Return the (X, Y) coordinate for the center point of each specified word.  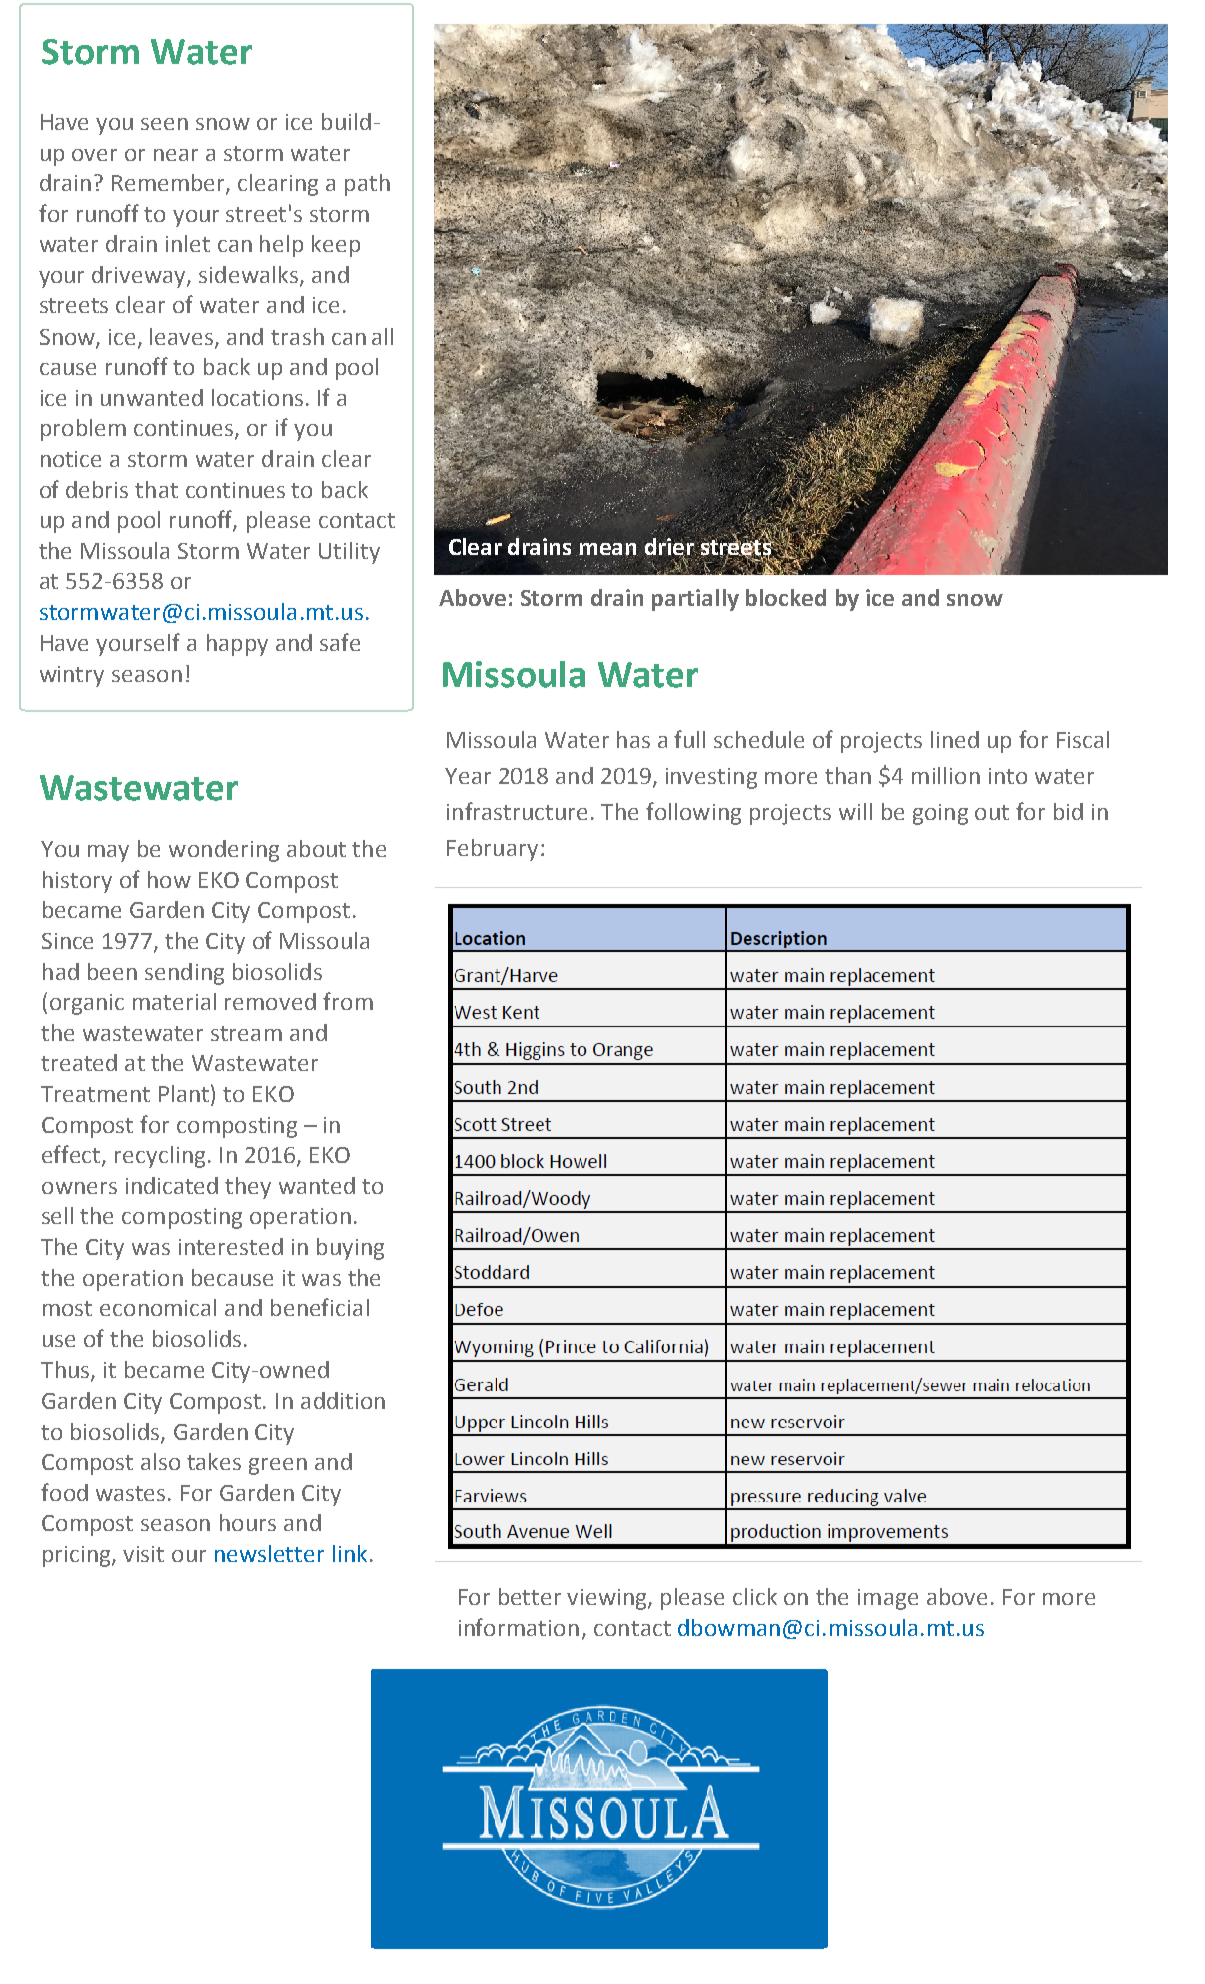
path (367, 185)
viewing (608, 1599)
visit (143, 1554)
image (888, 1599)
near (176, 155)
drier (670, 547)
